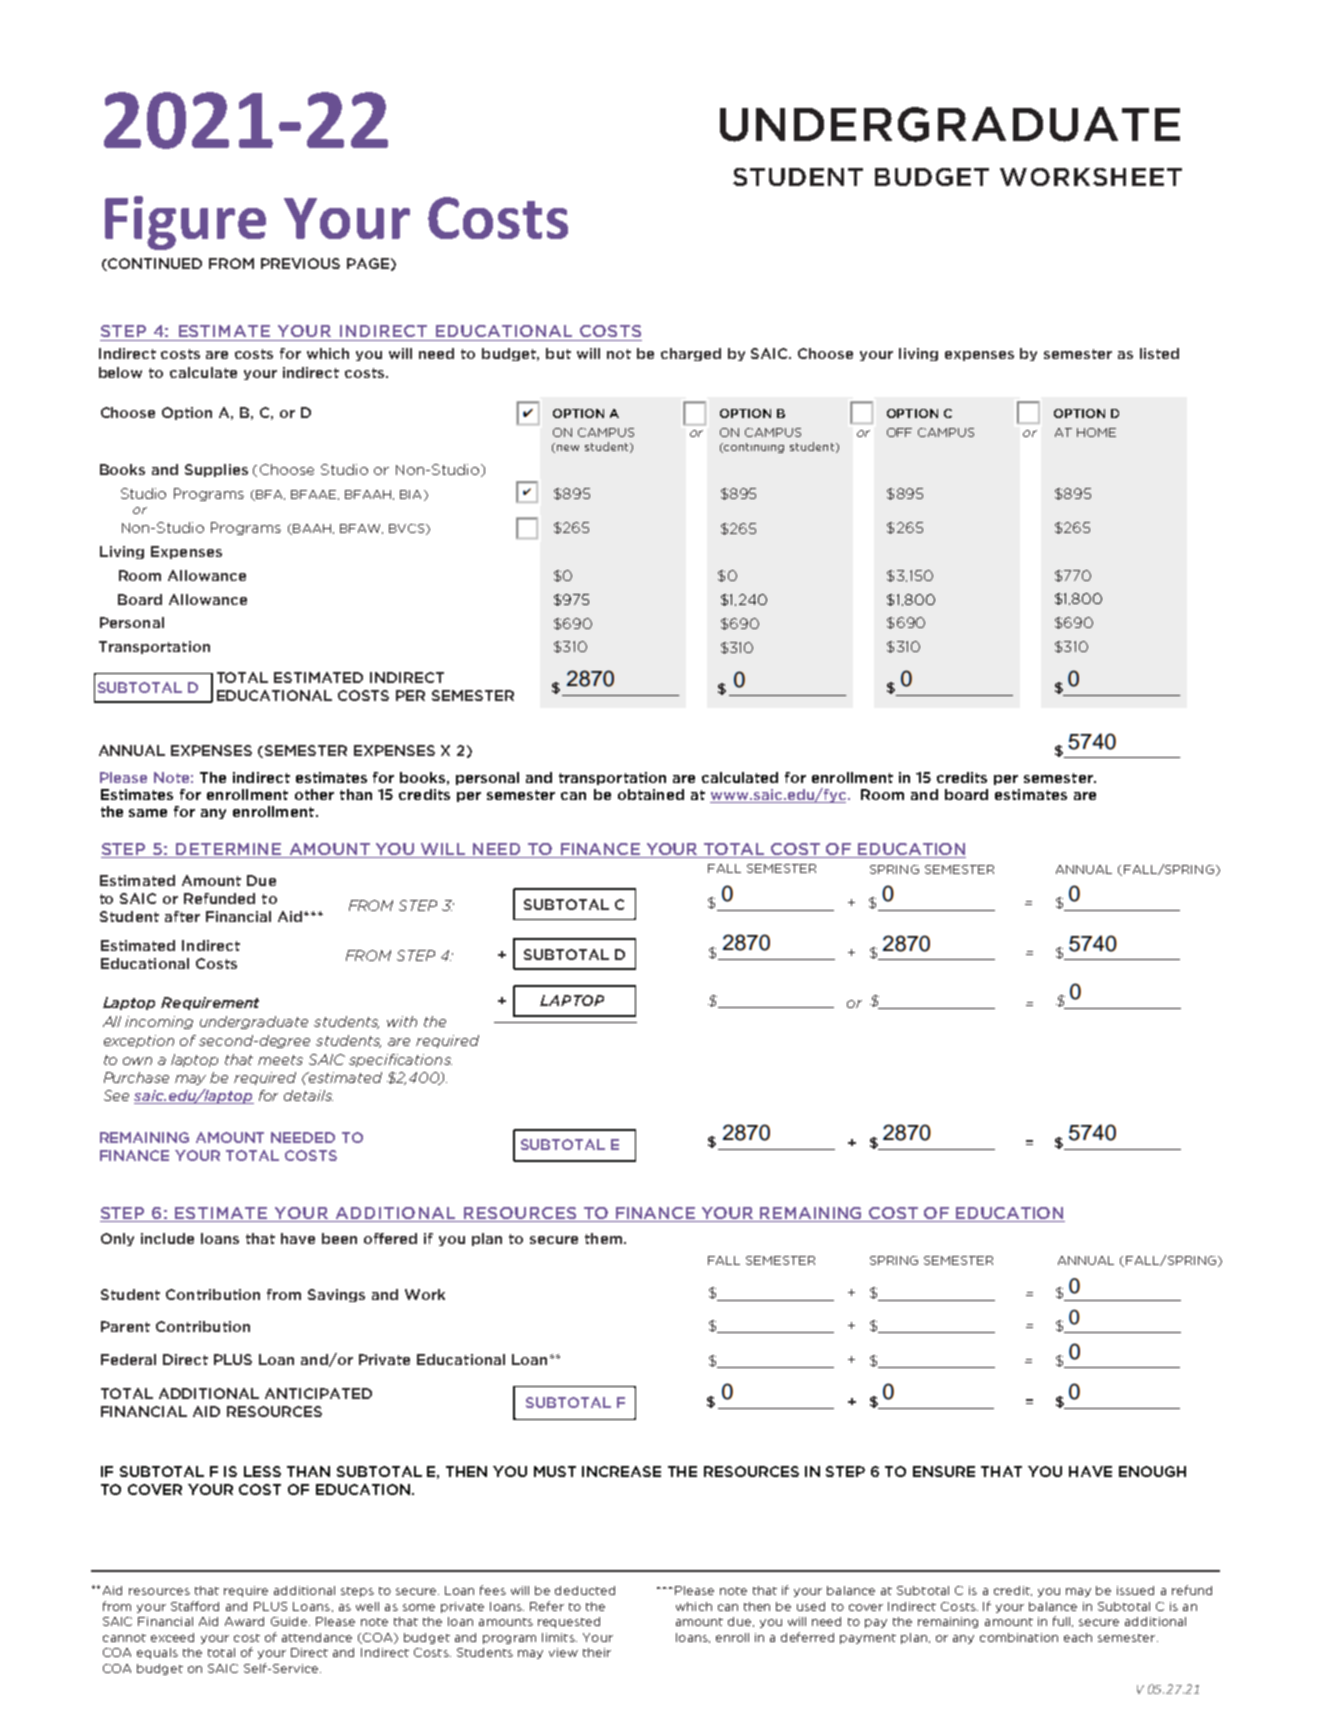  What do you see at coordinates (585, 1590) in the screenshot?
I see `deducted` at bounding box center [585, 1590].
